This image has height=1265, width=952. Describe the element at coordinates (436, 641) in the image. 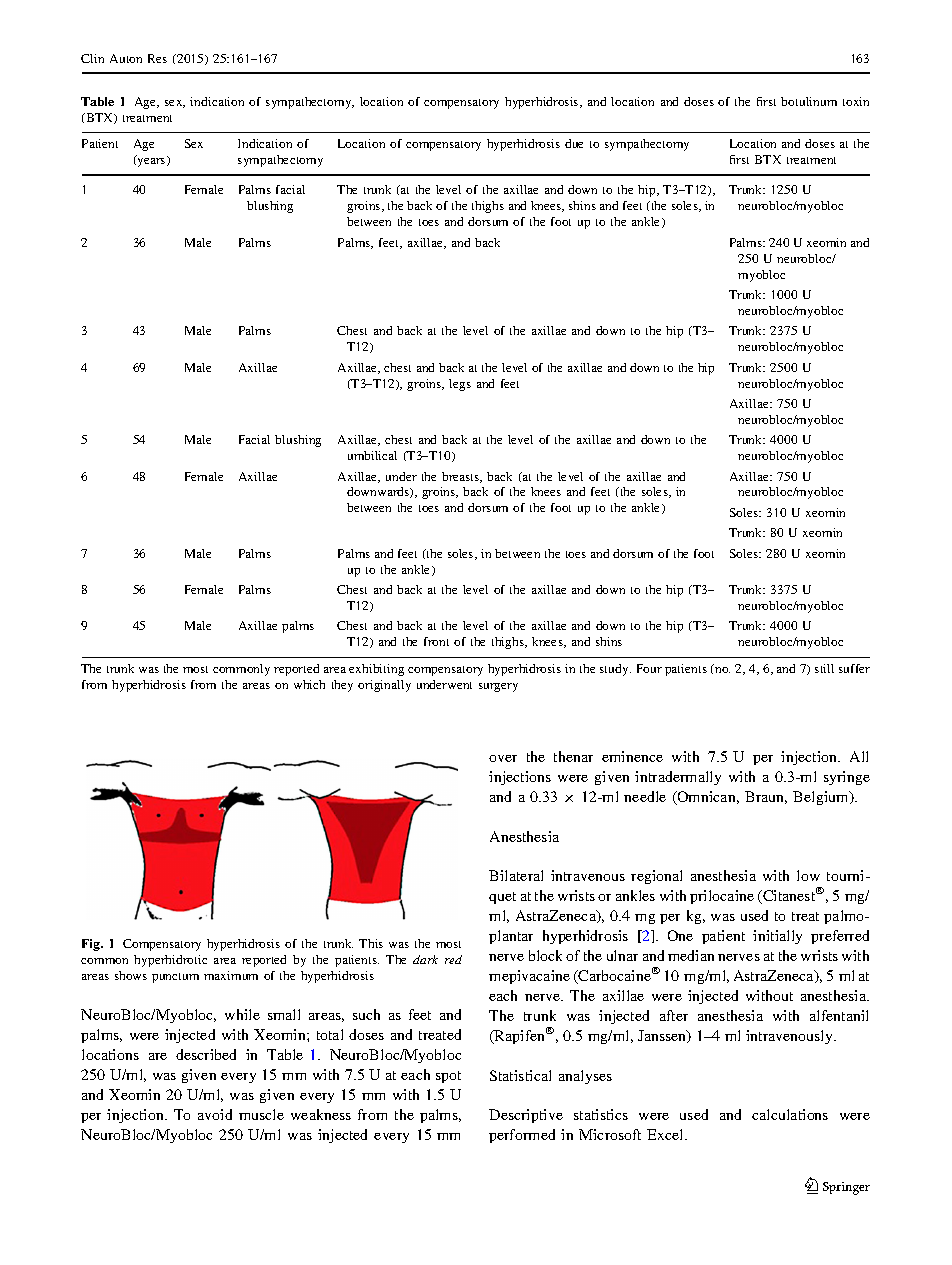

I see `front` at that location.
